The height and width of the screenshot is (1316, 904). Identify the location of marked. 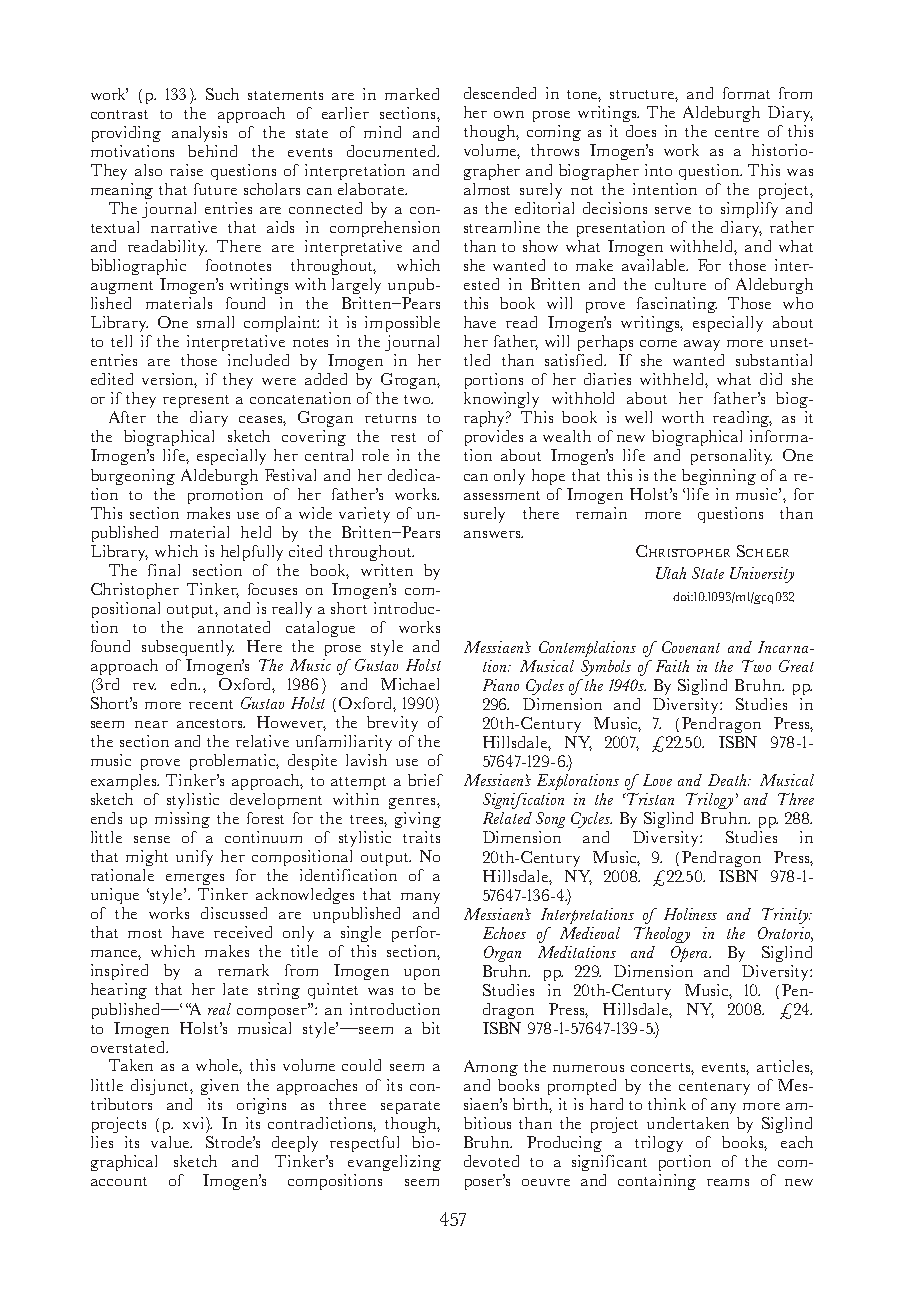
(412, 94).
